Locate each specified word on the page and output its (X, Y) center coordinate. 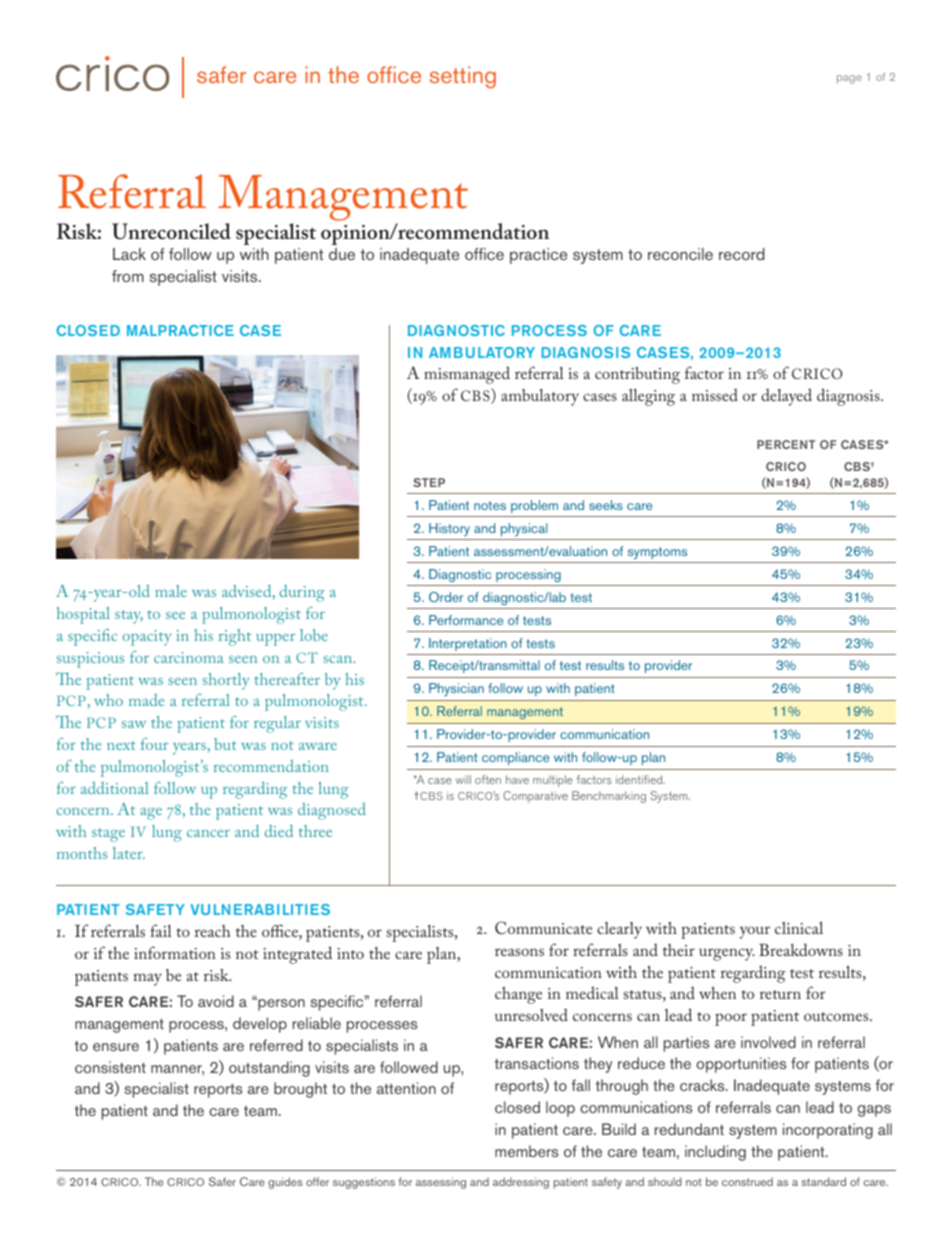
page (849, 79)
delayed (786, 397)
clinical (799, 928)
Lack (129, 254)
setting (463, 77)
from (128, 276)
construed (747, 1181)
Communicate (543, 927)
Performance (466, 620)
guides (285, 1183)
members (526, 1151)
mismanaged (467, 375)
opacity (147, 638)
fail (161, 930)
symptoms (657, 553)
